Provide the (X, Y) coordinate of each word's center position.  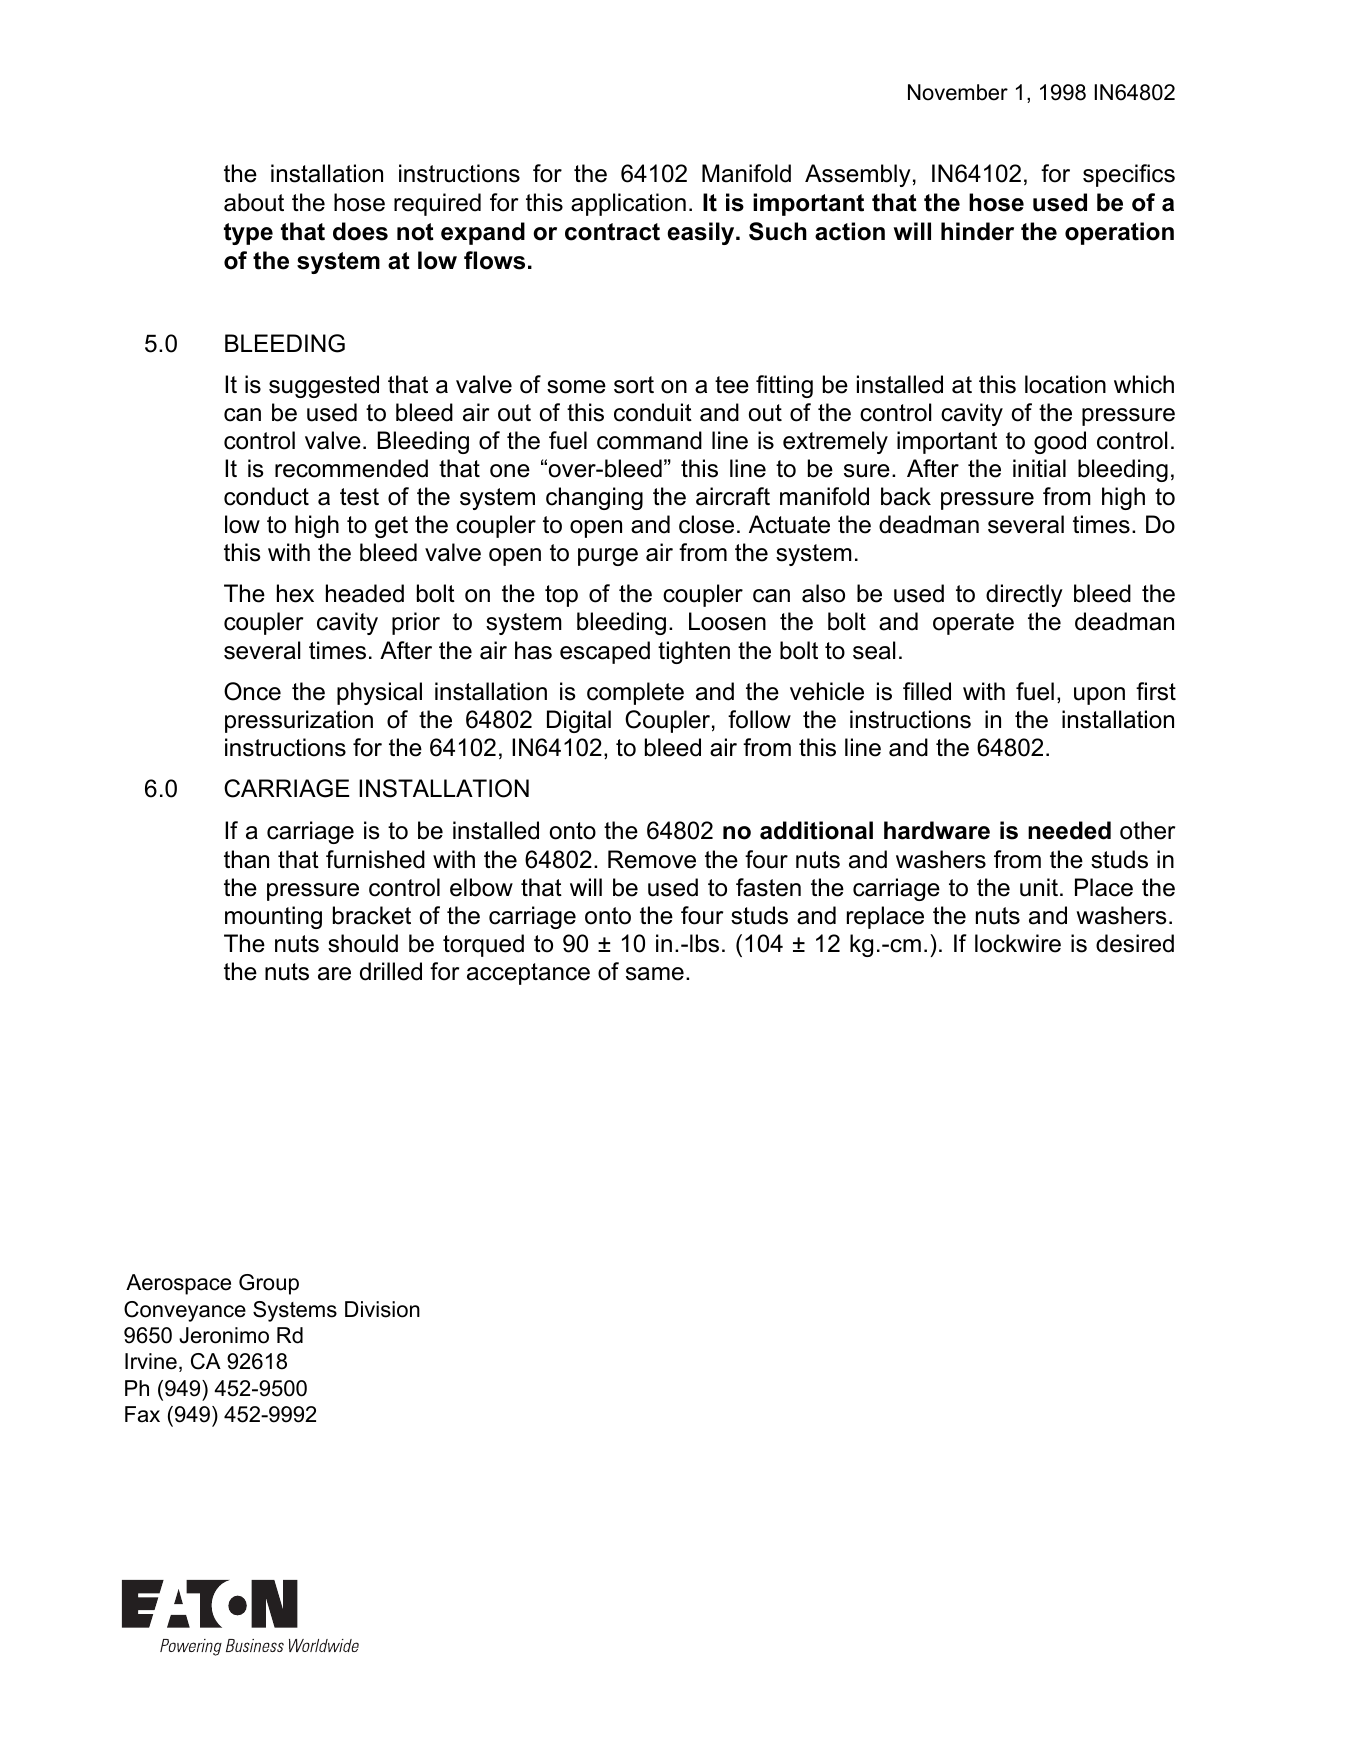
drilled (391, 971)
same (655, 974)
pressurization (299, 721)
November (958, 92)
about (254, 202)
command (649, 440)
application (628, 204)
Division (382, 1309)
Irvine (151, 1361)
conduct (266, 496)
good (1060, 442)
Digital (579, 721)
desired (1135, 943)
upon (1099, 696)
